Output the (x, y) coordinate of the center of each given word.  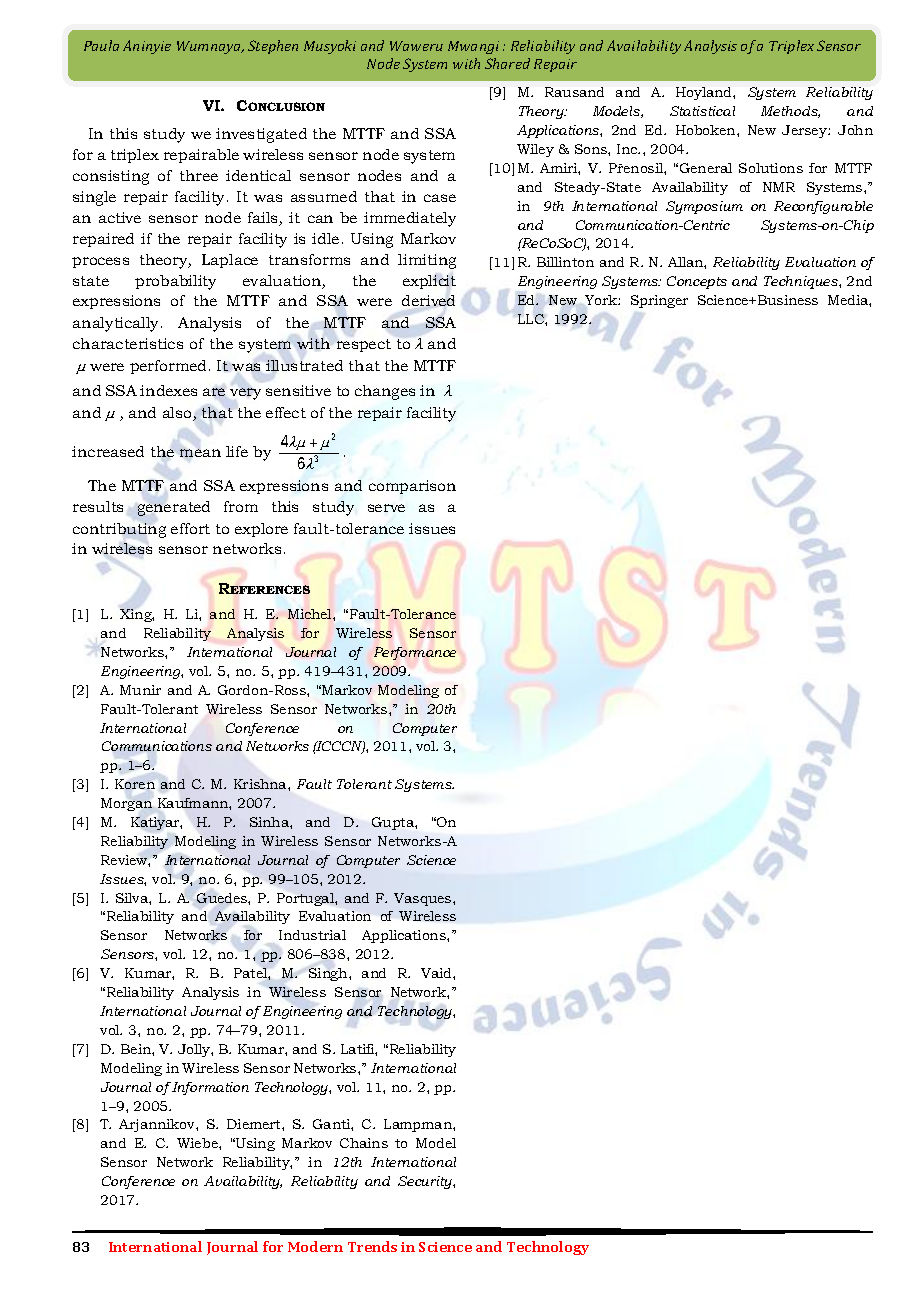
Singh (329, 974)
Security (426, 1182)
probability (175, 282)
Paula (101, 45)
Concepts (697, 282)
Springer (659, 301)
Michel (311, 614)
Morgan (126, 804)
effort (190, 528)
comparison (412, 487)
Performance (415, 653)
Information (209, 1088)
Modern (315, 1246)
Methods (790, 112)
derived (428, 300)
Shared (507, 63)
